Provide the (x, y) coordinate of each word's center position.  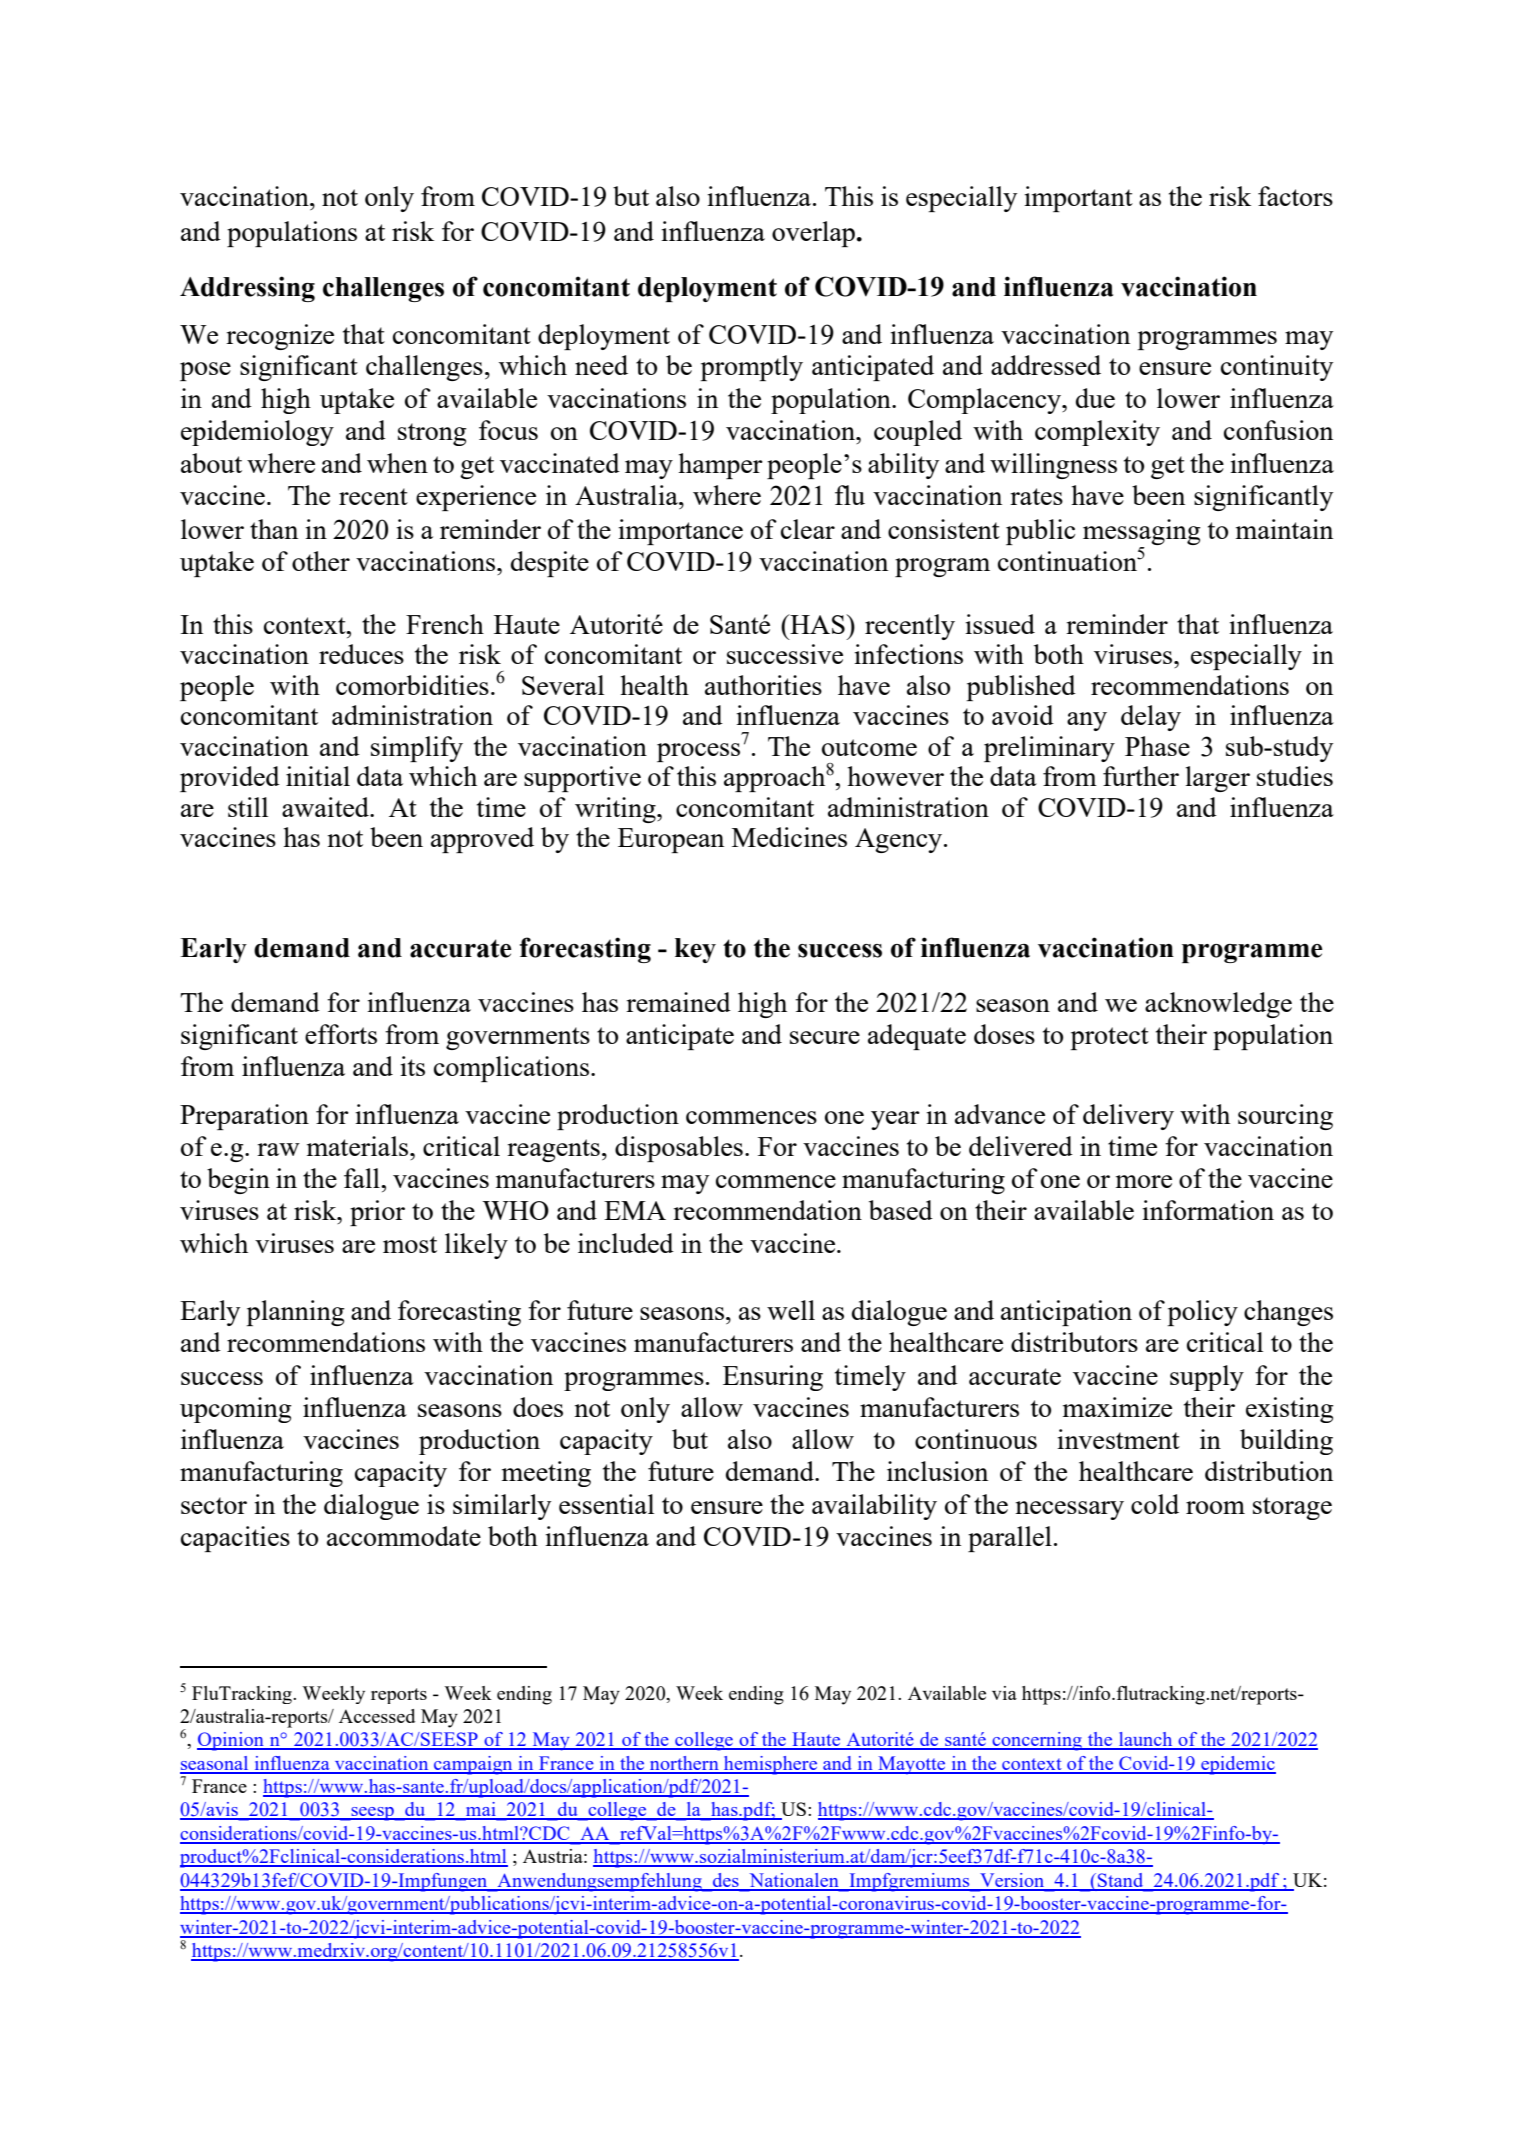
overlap (813, 234)
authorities (763, 685)
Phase (1157, 746)
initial (318, 776)
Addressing (247, 289)
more (1144, 1181)
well (791, 1310)
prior (377, 1213)
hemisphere (771, 1765)
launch (1146, 1740)
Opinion (231, 1741)
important (1078, 199)
